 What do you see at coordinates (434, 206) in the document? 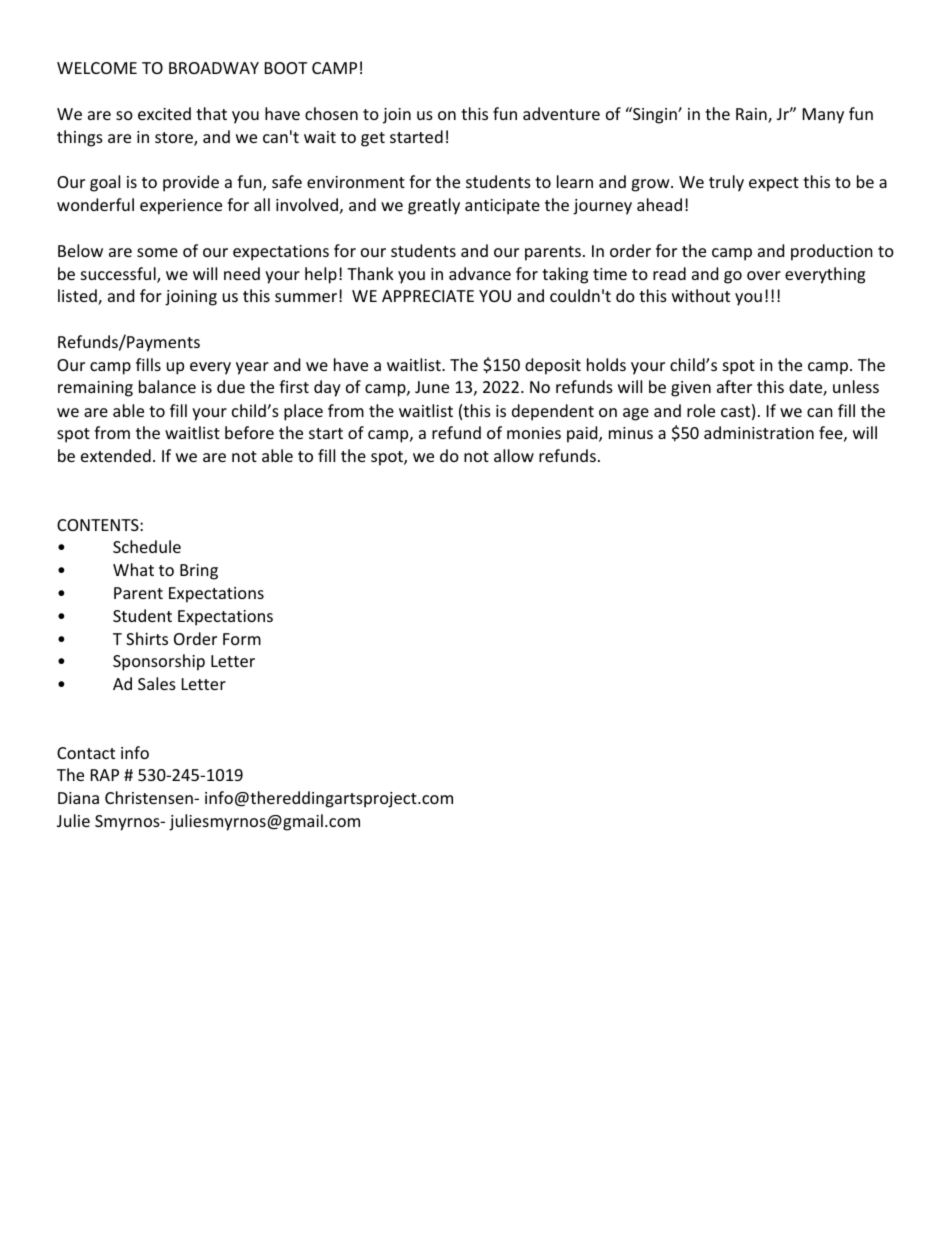
I see `greatly` at bounding box center [434, 206].
